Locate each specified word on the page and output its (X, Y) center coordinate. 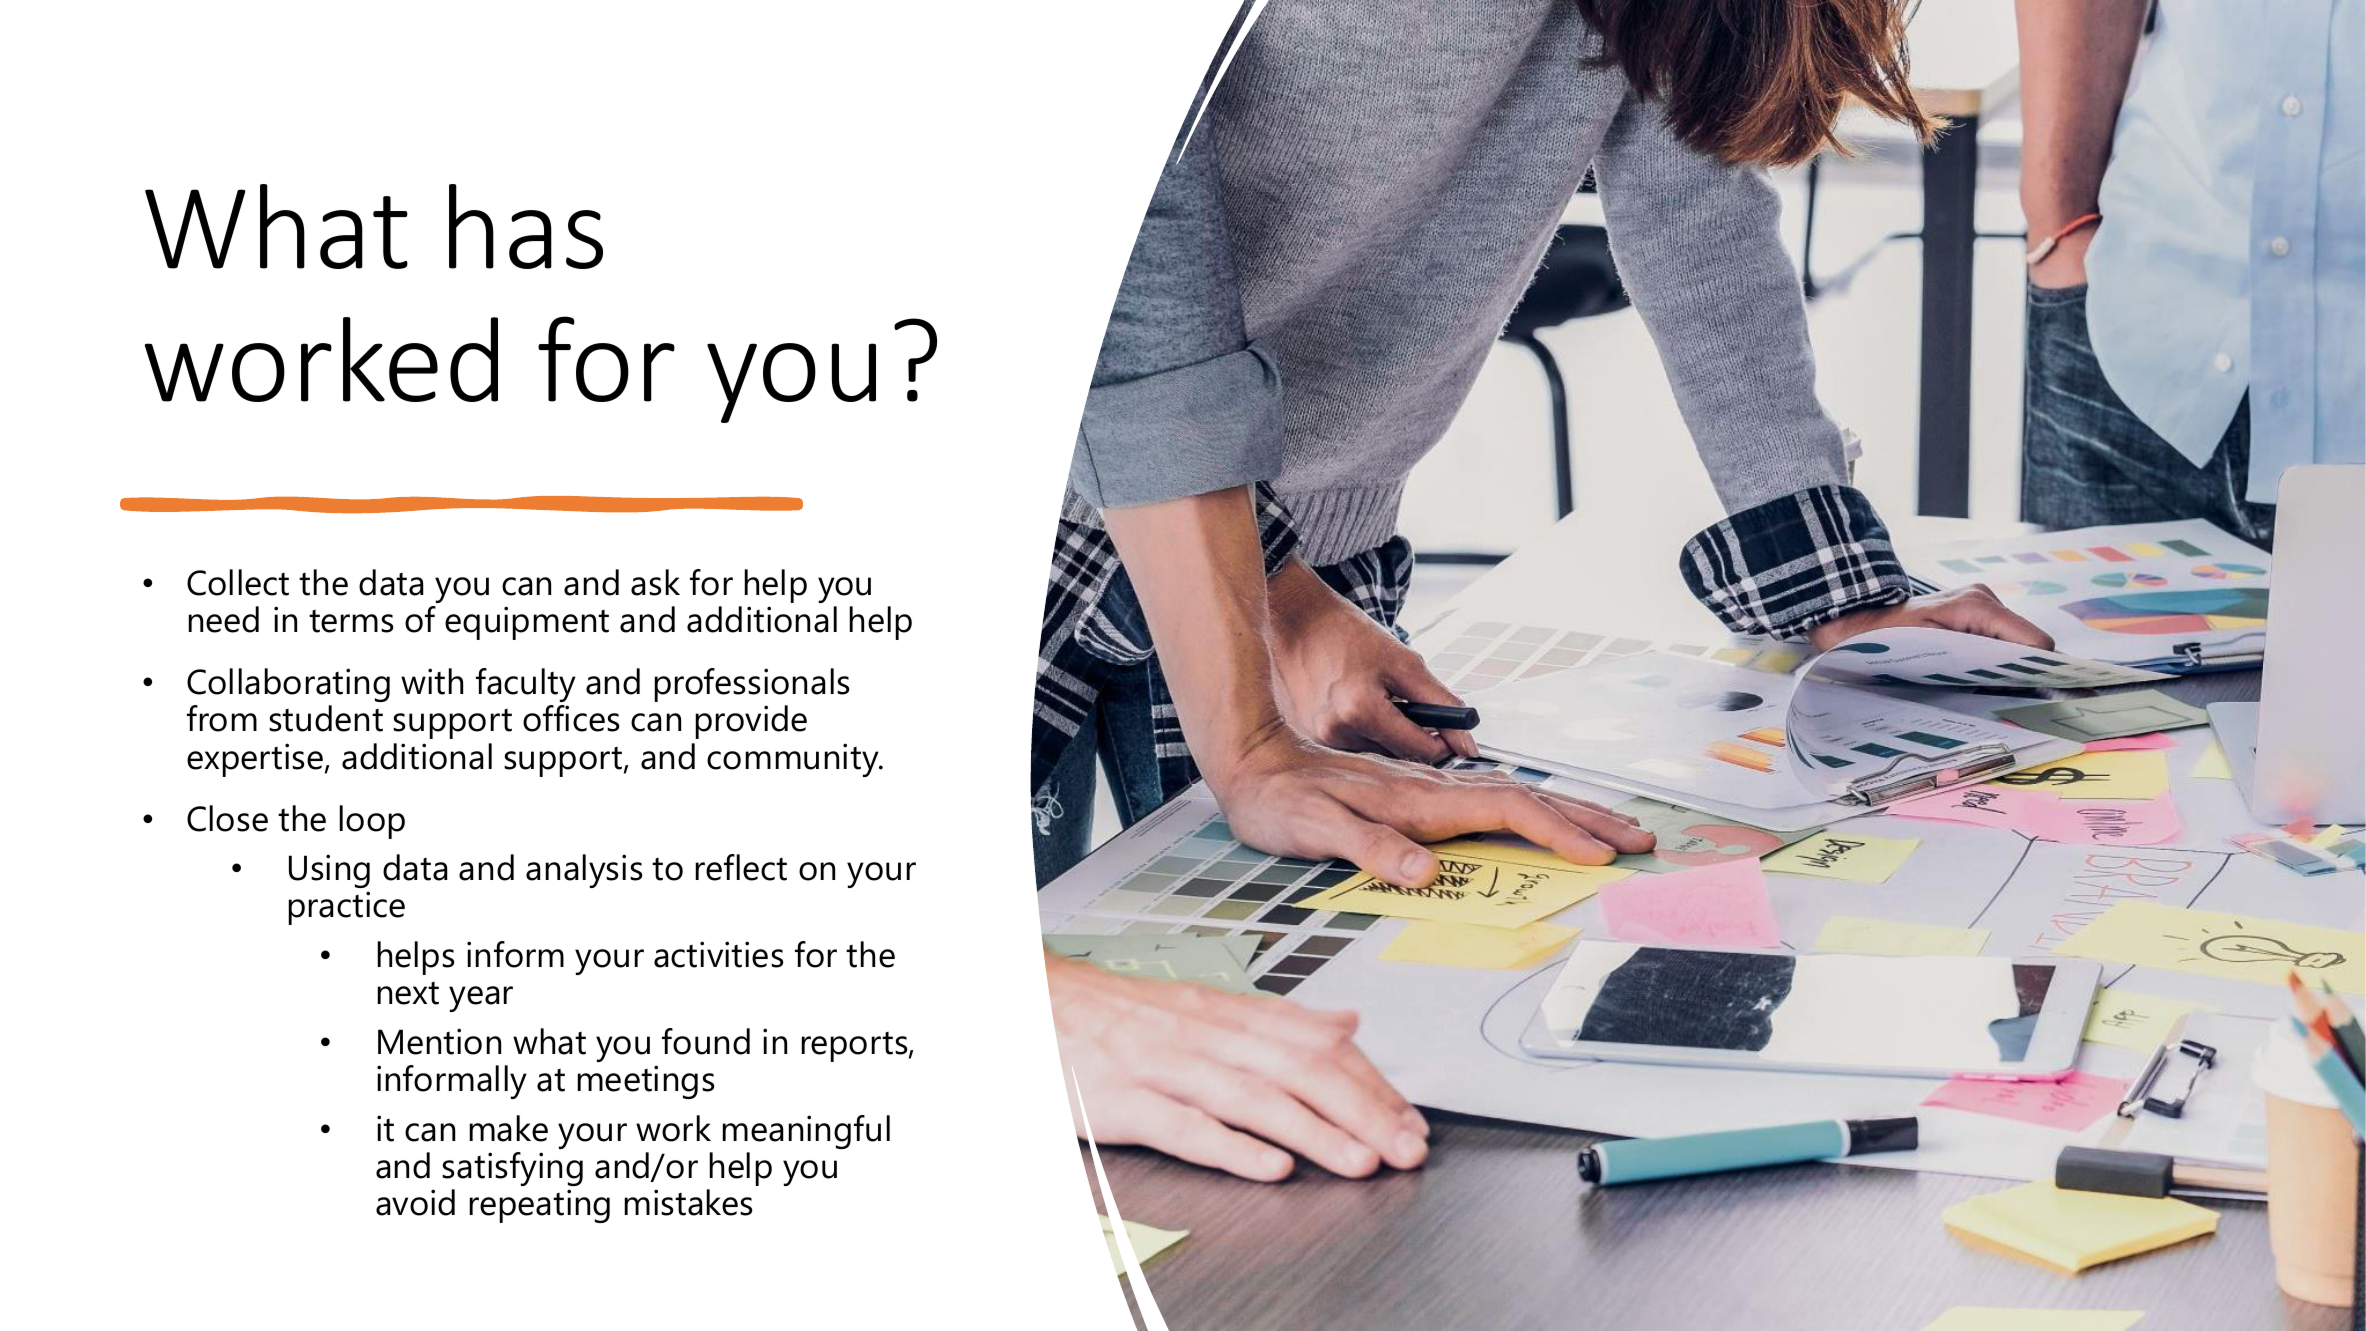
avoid (415, 1202)
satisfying (512, 1169)
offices (571, 718)
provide (751, 722)
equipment (527, 623)
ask (655, 582)
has (526, 226)
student (326, 718)
